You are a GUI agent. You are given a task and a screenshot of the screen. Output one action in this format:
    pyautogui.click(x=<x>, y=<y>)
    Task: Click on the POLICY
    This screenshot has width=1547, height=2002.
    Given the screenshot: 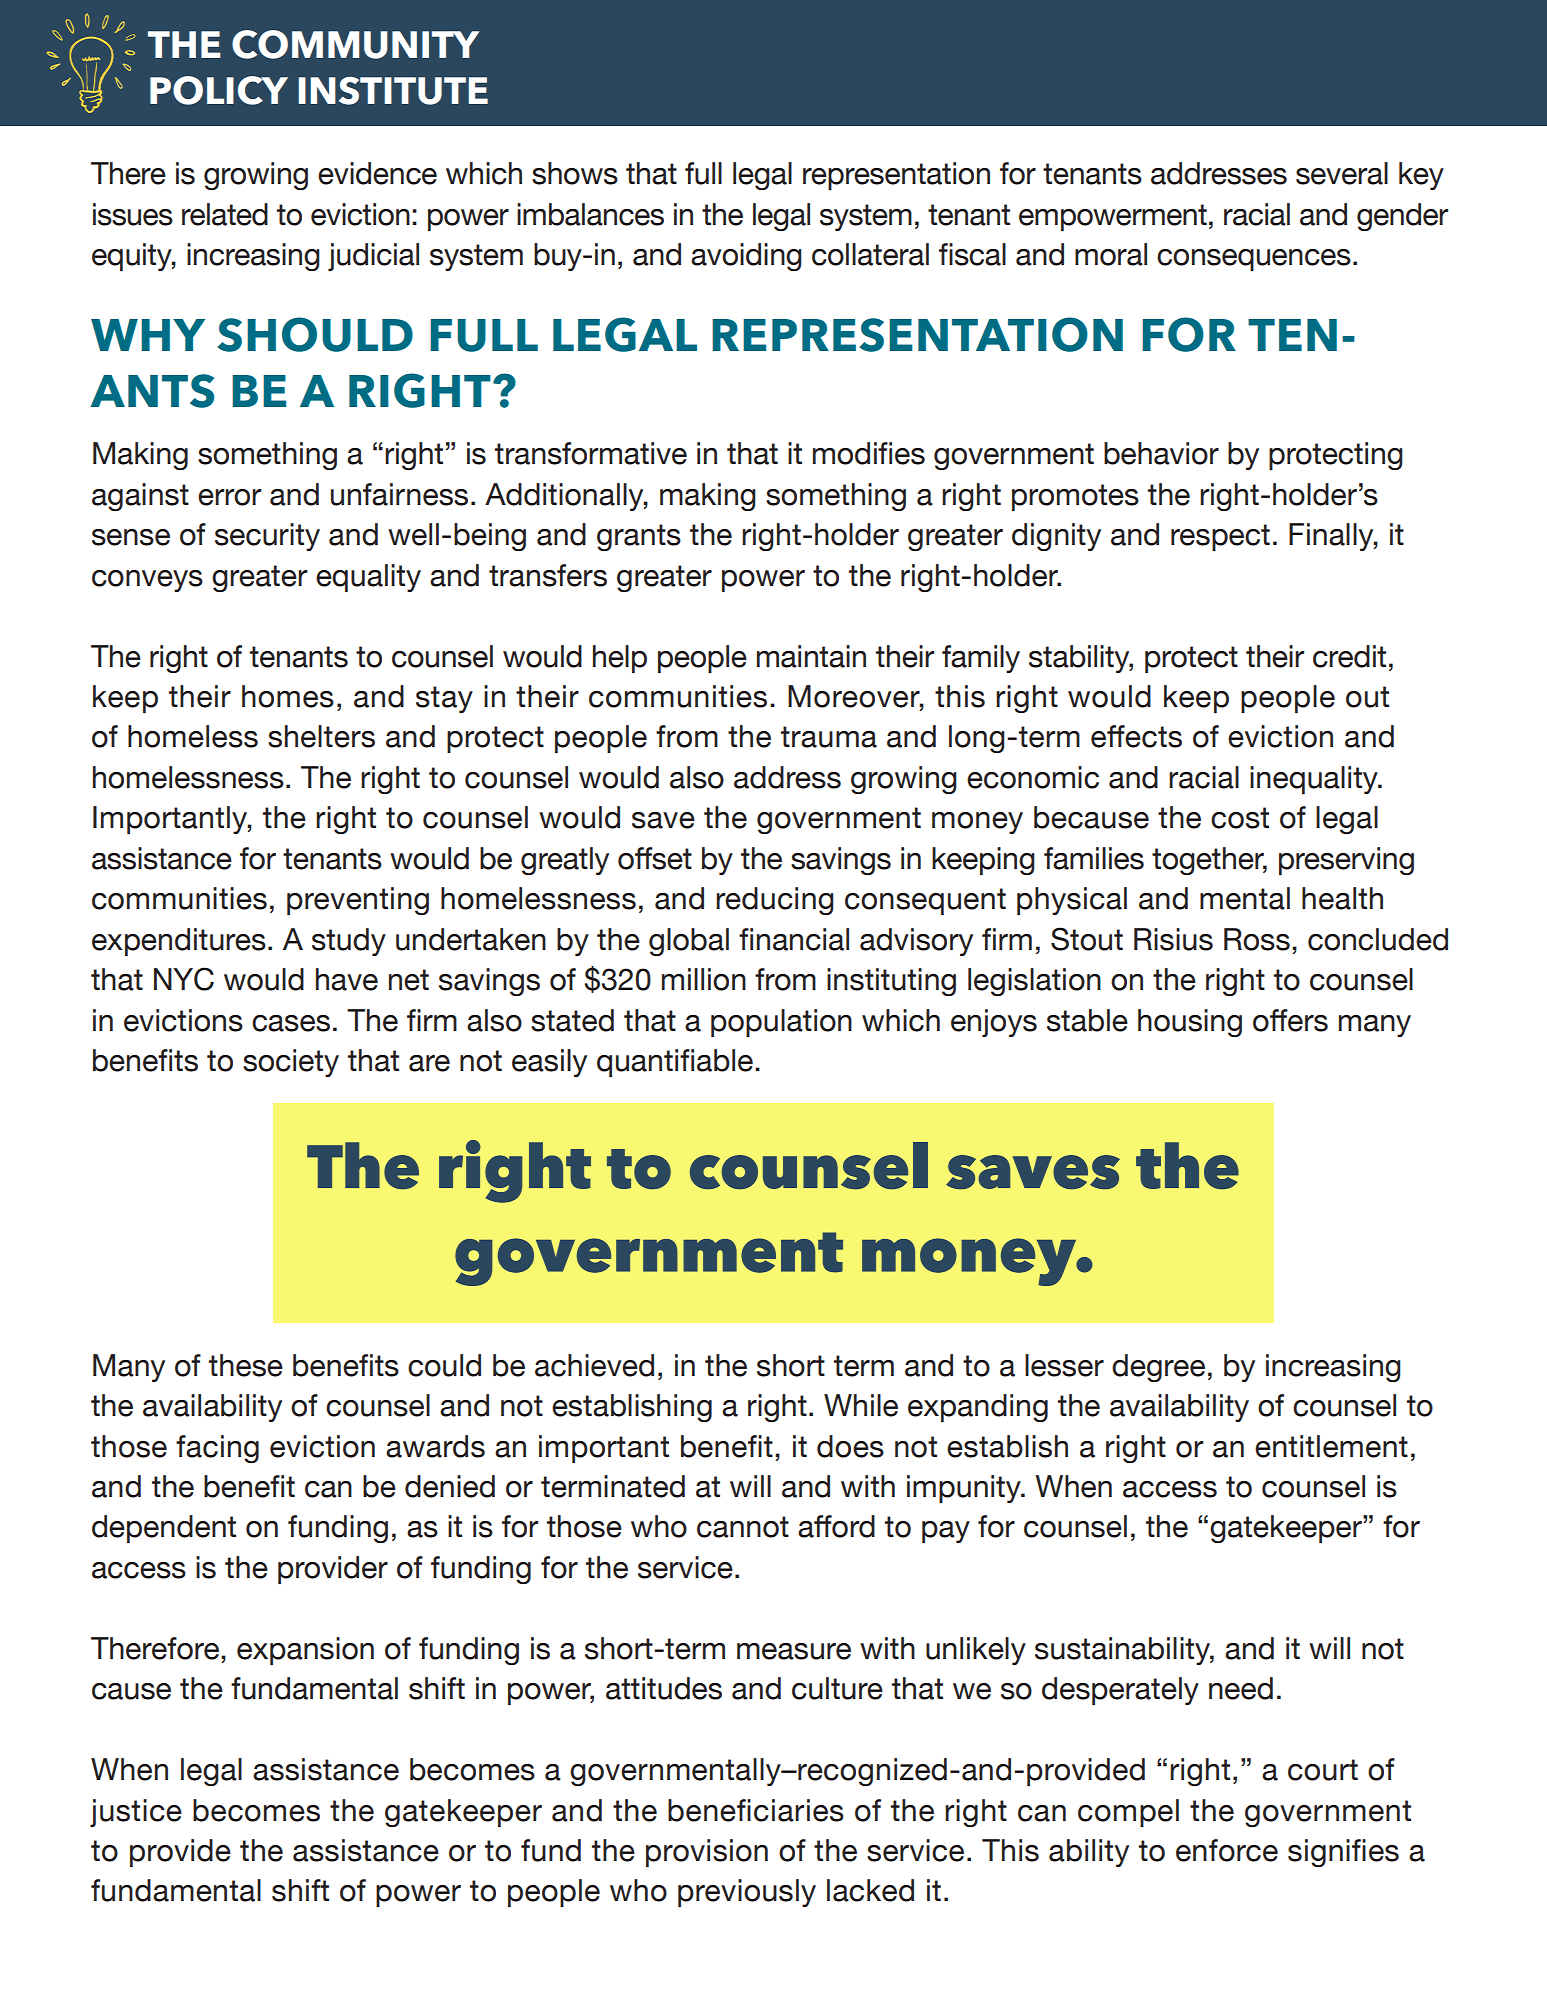 What is the action you would take?
    pyautogui.click(x=219, y=90)
